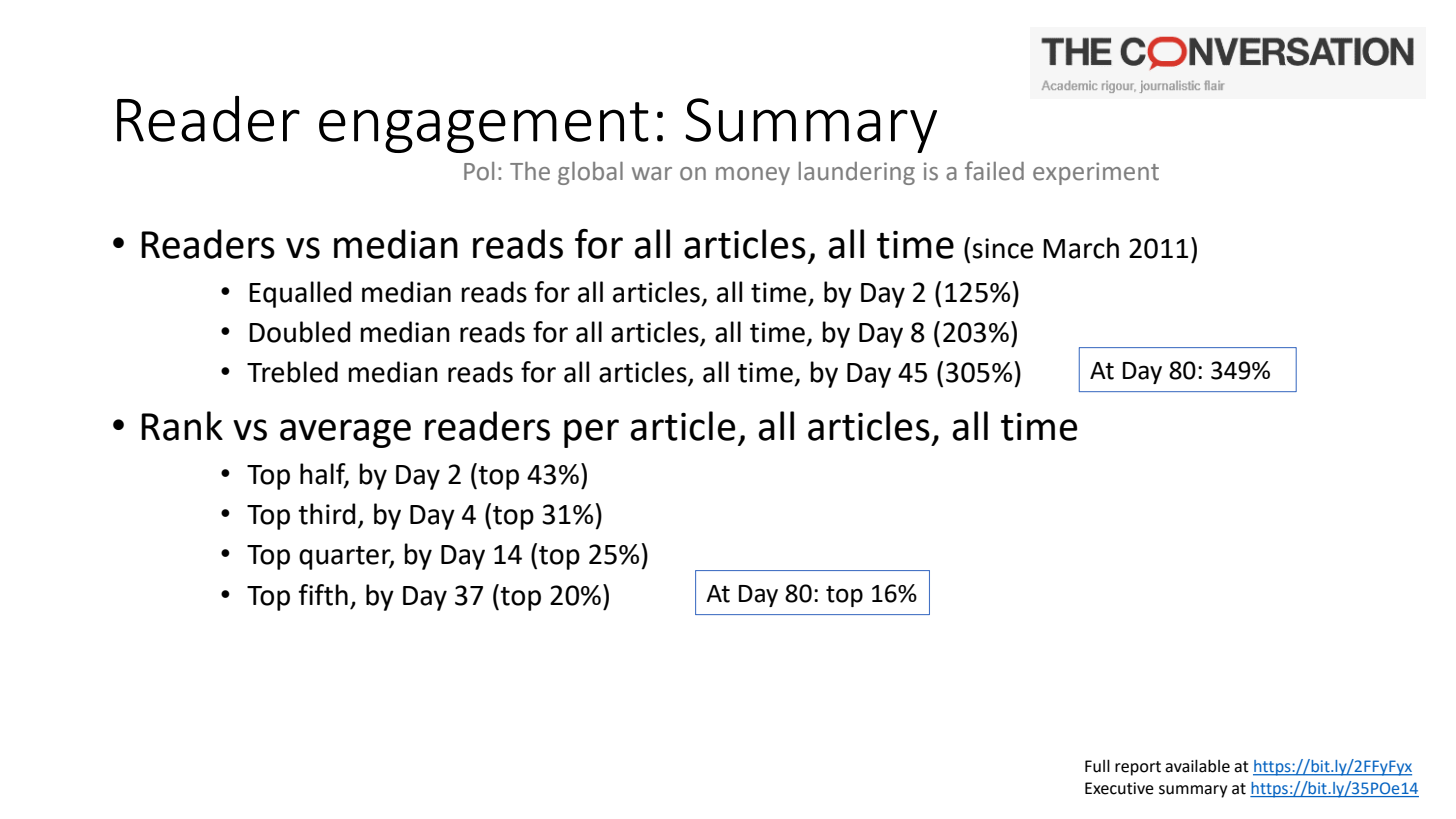  I want to click on war, so click(652, 174).
